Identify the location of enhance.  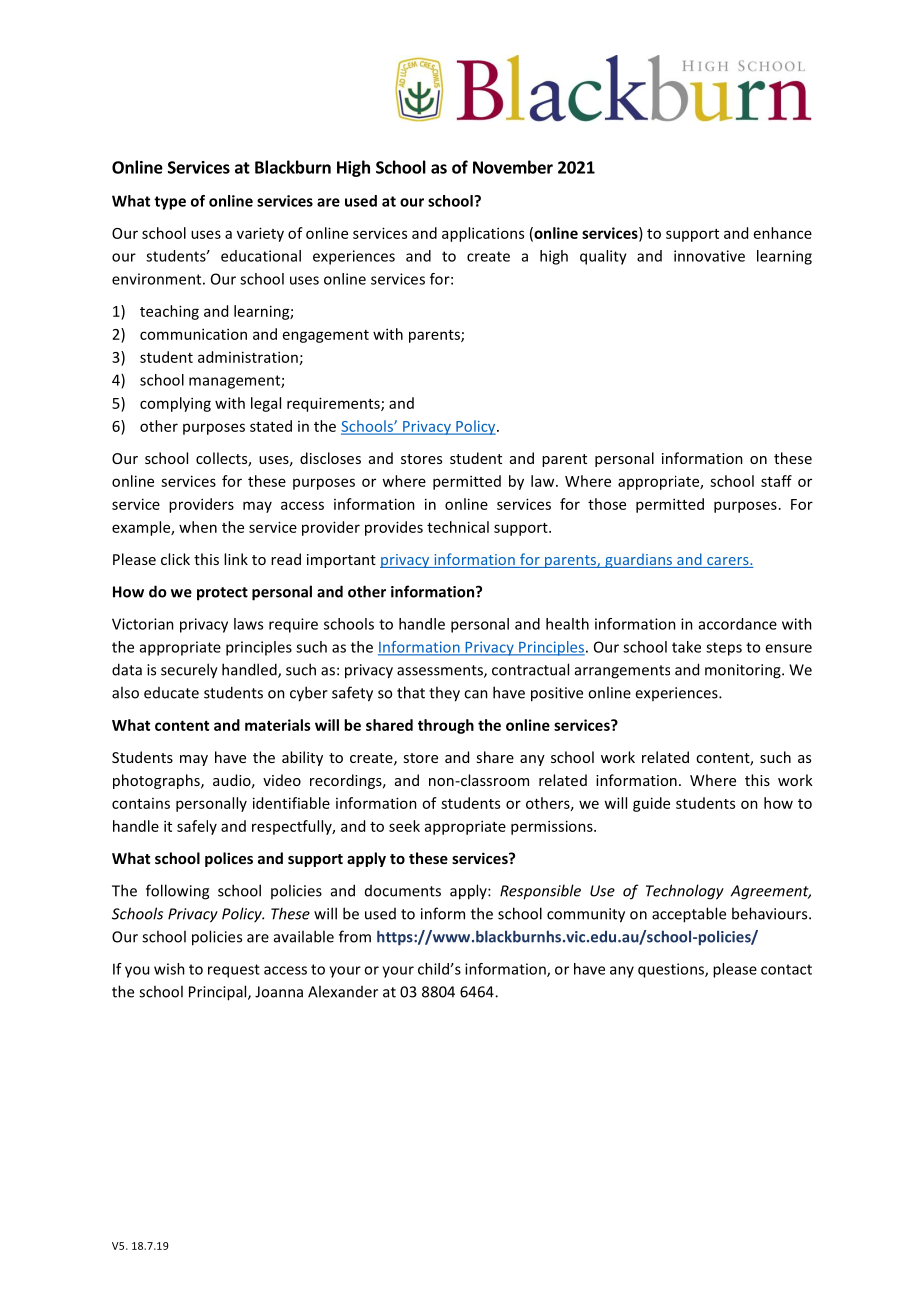
(783, 233).
